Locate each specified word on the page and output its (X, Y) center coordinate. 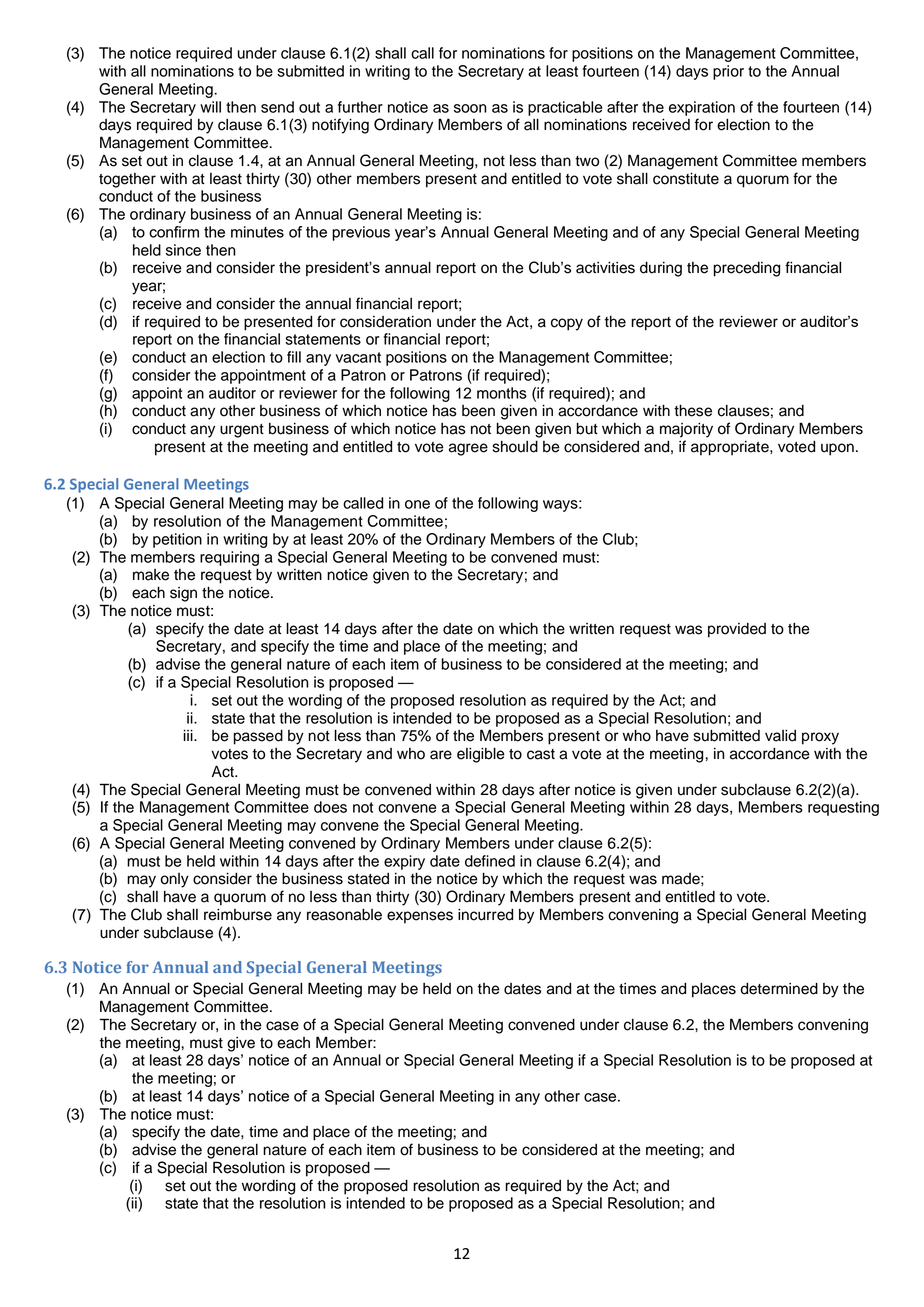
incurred (485, 914)
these (693, 410)
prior (728, 72)
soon (470, 108)
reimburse (238, 914)
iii (189, 735)
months (502, 393)
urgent (242, 431)
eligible (481, 755)
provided (737, 630)
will (210, 107)
